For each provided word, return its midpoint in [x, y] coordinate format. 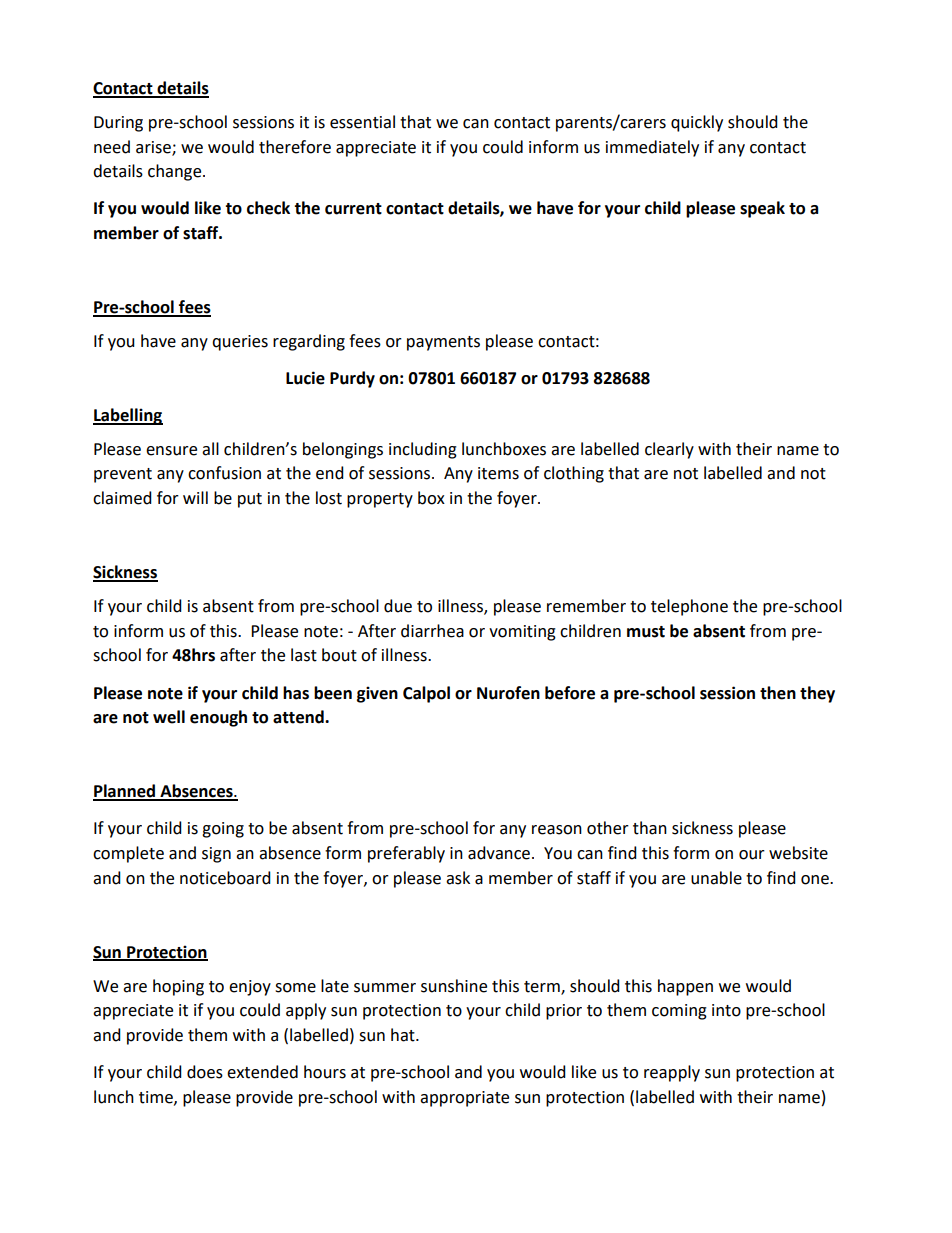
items [498, 473]
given [377, 694]
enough [218, 718]
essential [362, 122]
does [205, 1072]
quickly [697, 123]
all [210, 449]
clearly [669, 450]
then [778, 693]
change [176, 172]
